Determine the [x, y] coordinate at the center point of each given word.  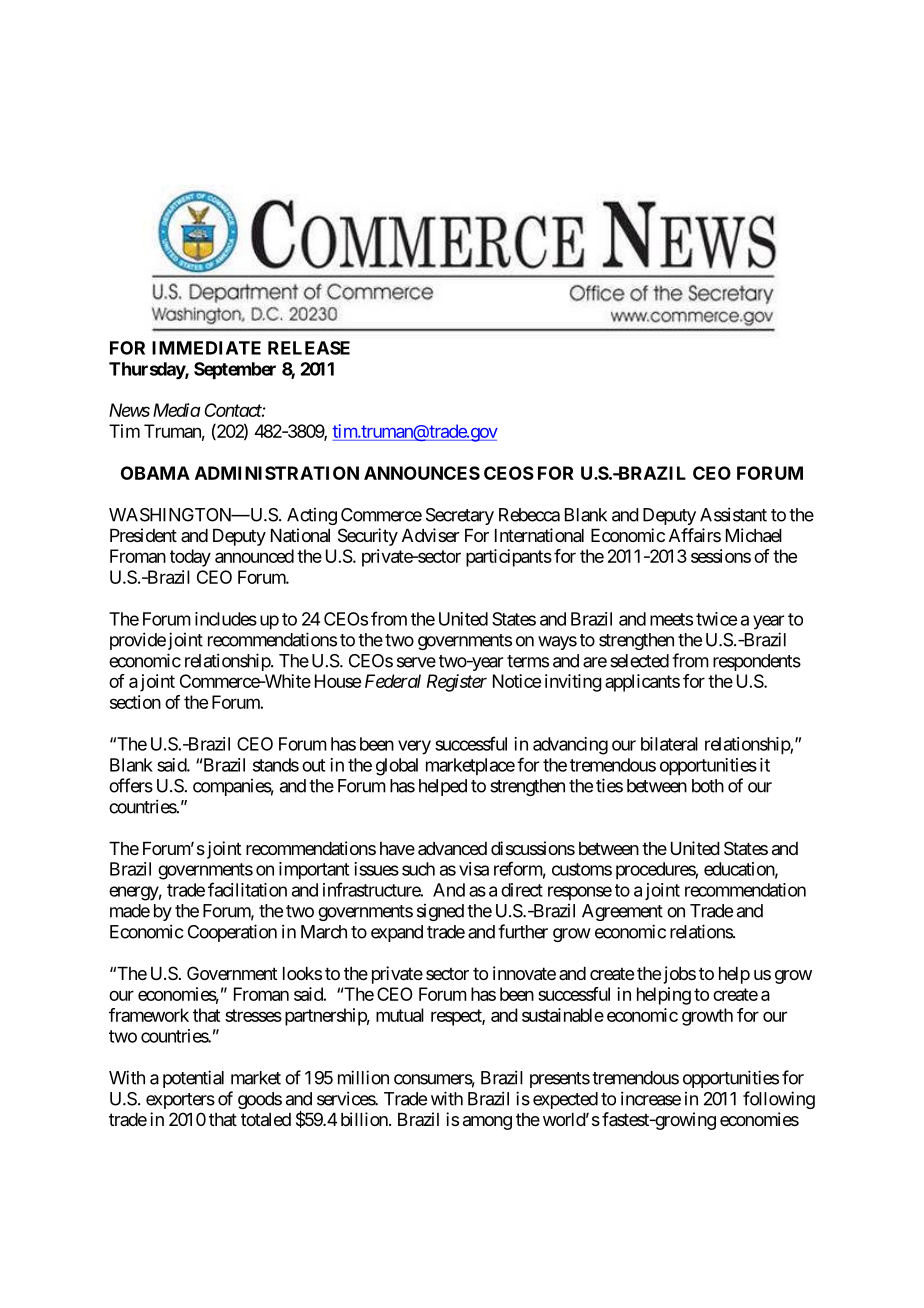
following [779, 1100]
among [487, 1123]
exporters [180, 1101]
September [235, 371]
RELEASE [309, 348]
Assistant [733, 514]
